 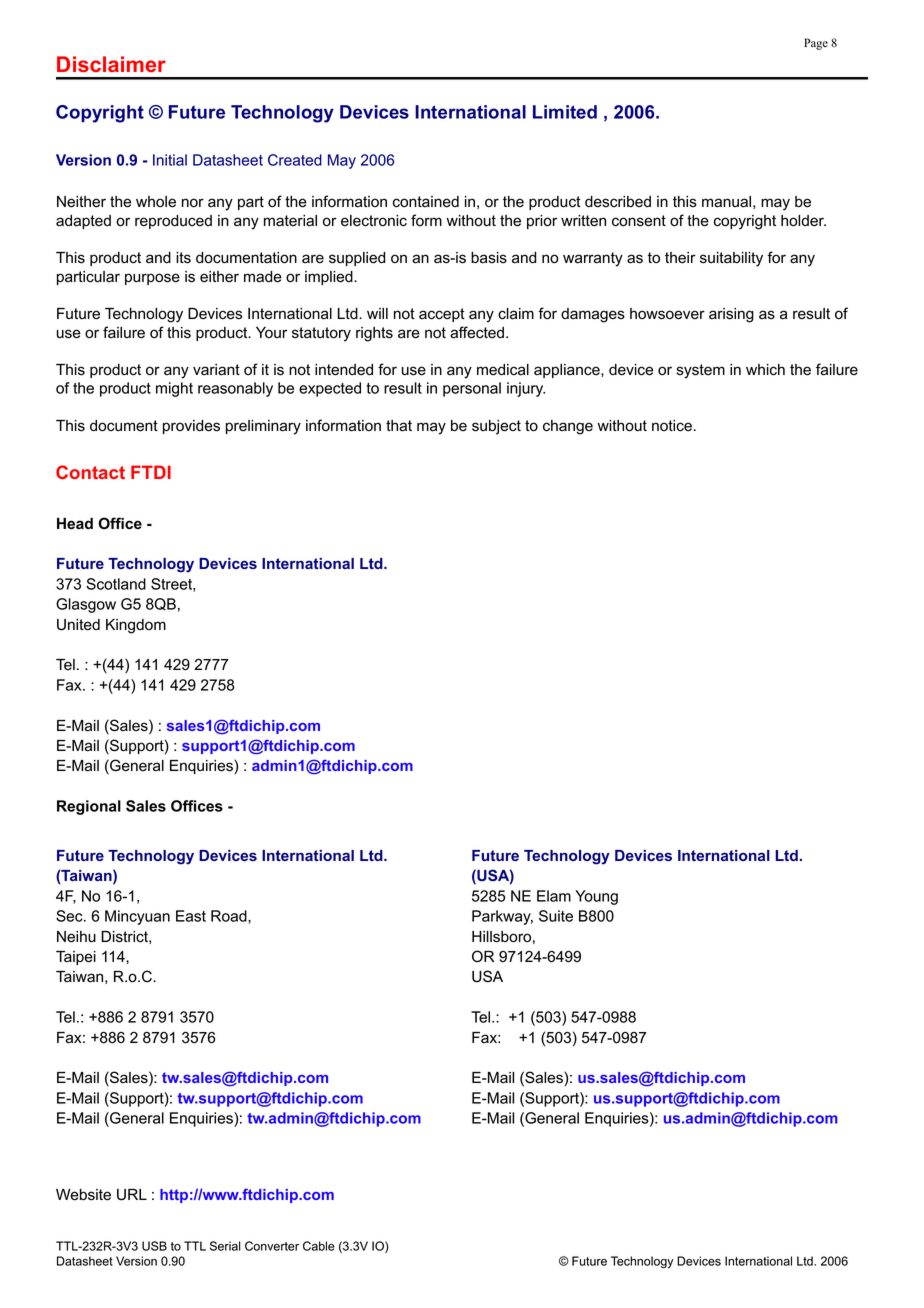 I want to click on United, so click(x=78, y=625).
